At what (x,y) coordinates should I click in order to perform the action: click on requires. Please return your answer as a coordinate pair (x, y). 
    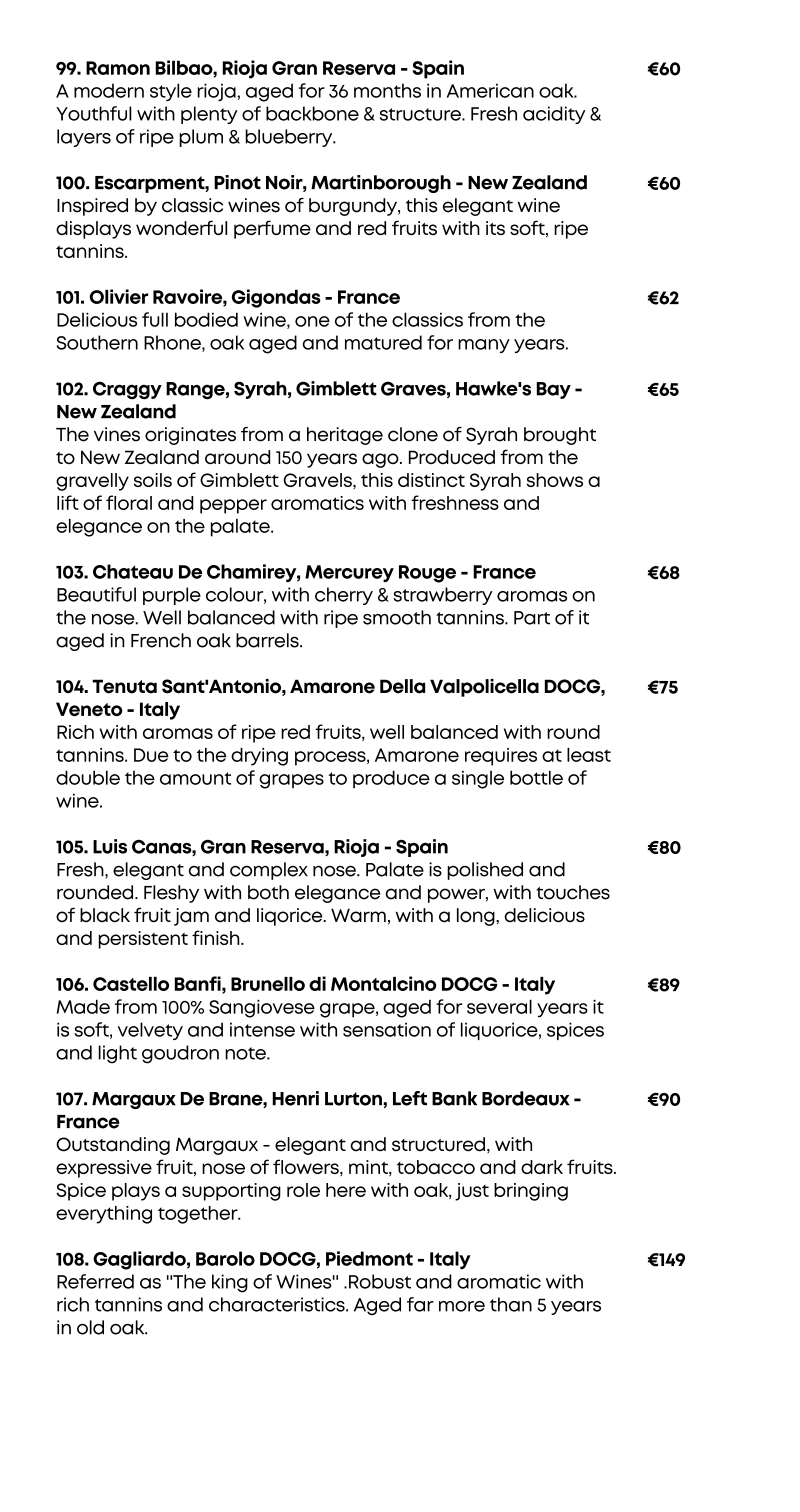
    Looking at the image, I should click on (501, 757).
